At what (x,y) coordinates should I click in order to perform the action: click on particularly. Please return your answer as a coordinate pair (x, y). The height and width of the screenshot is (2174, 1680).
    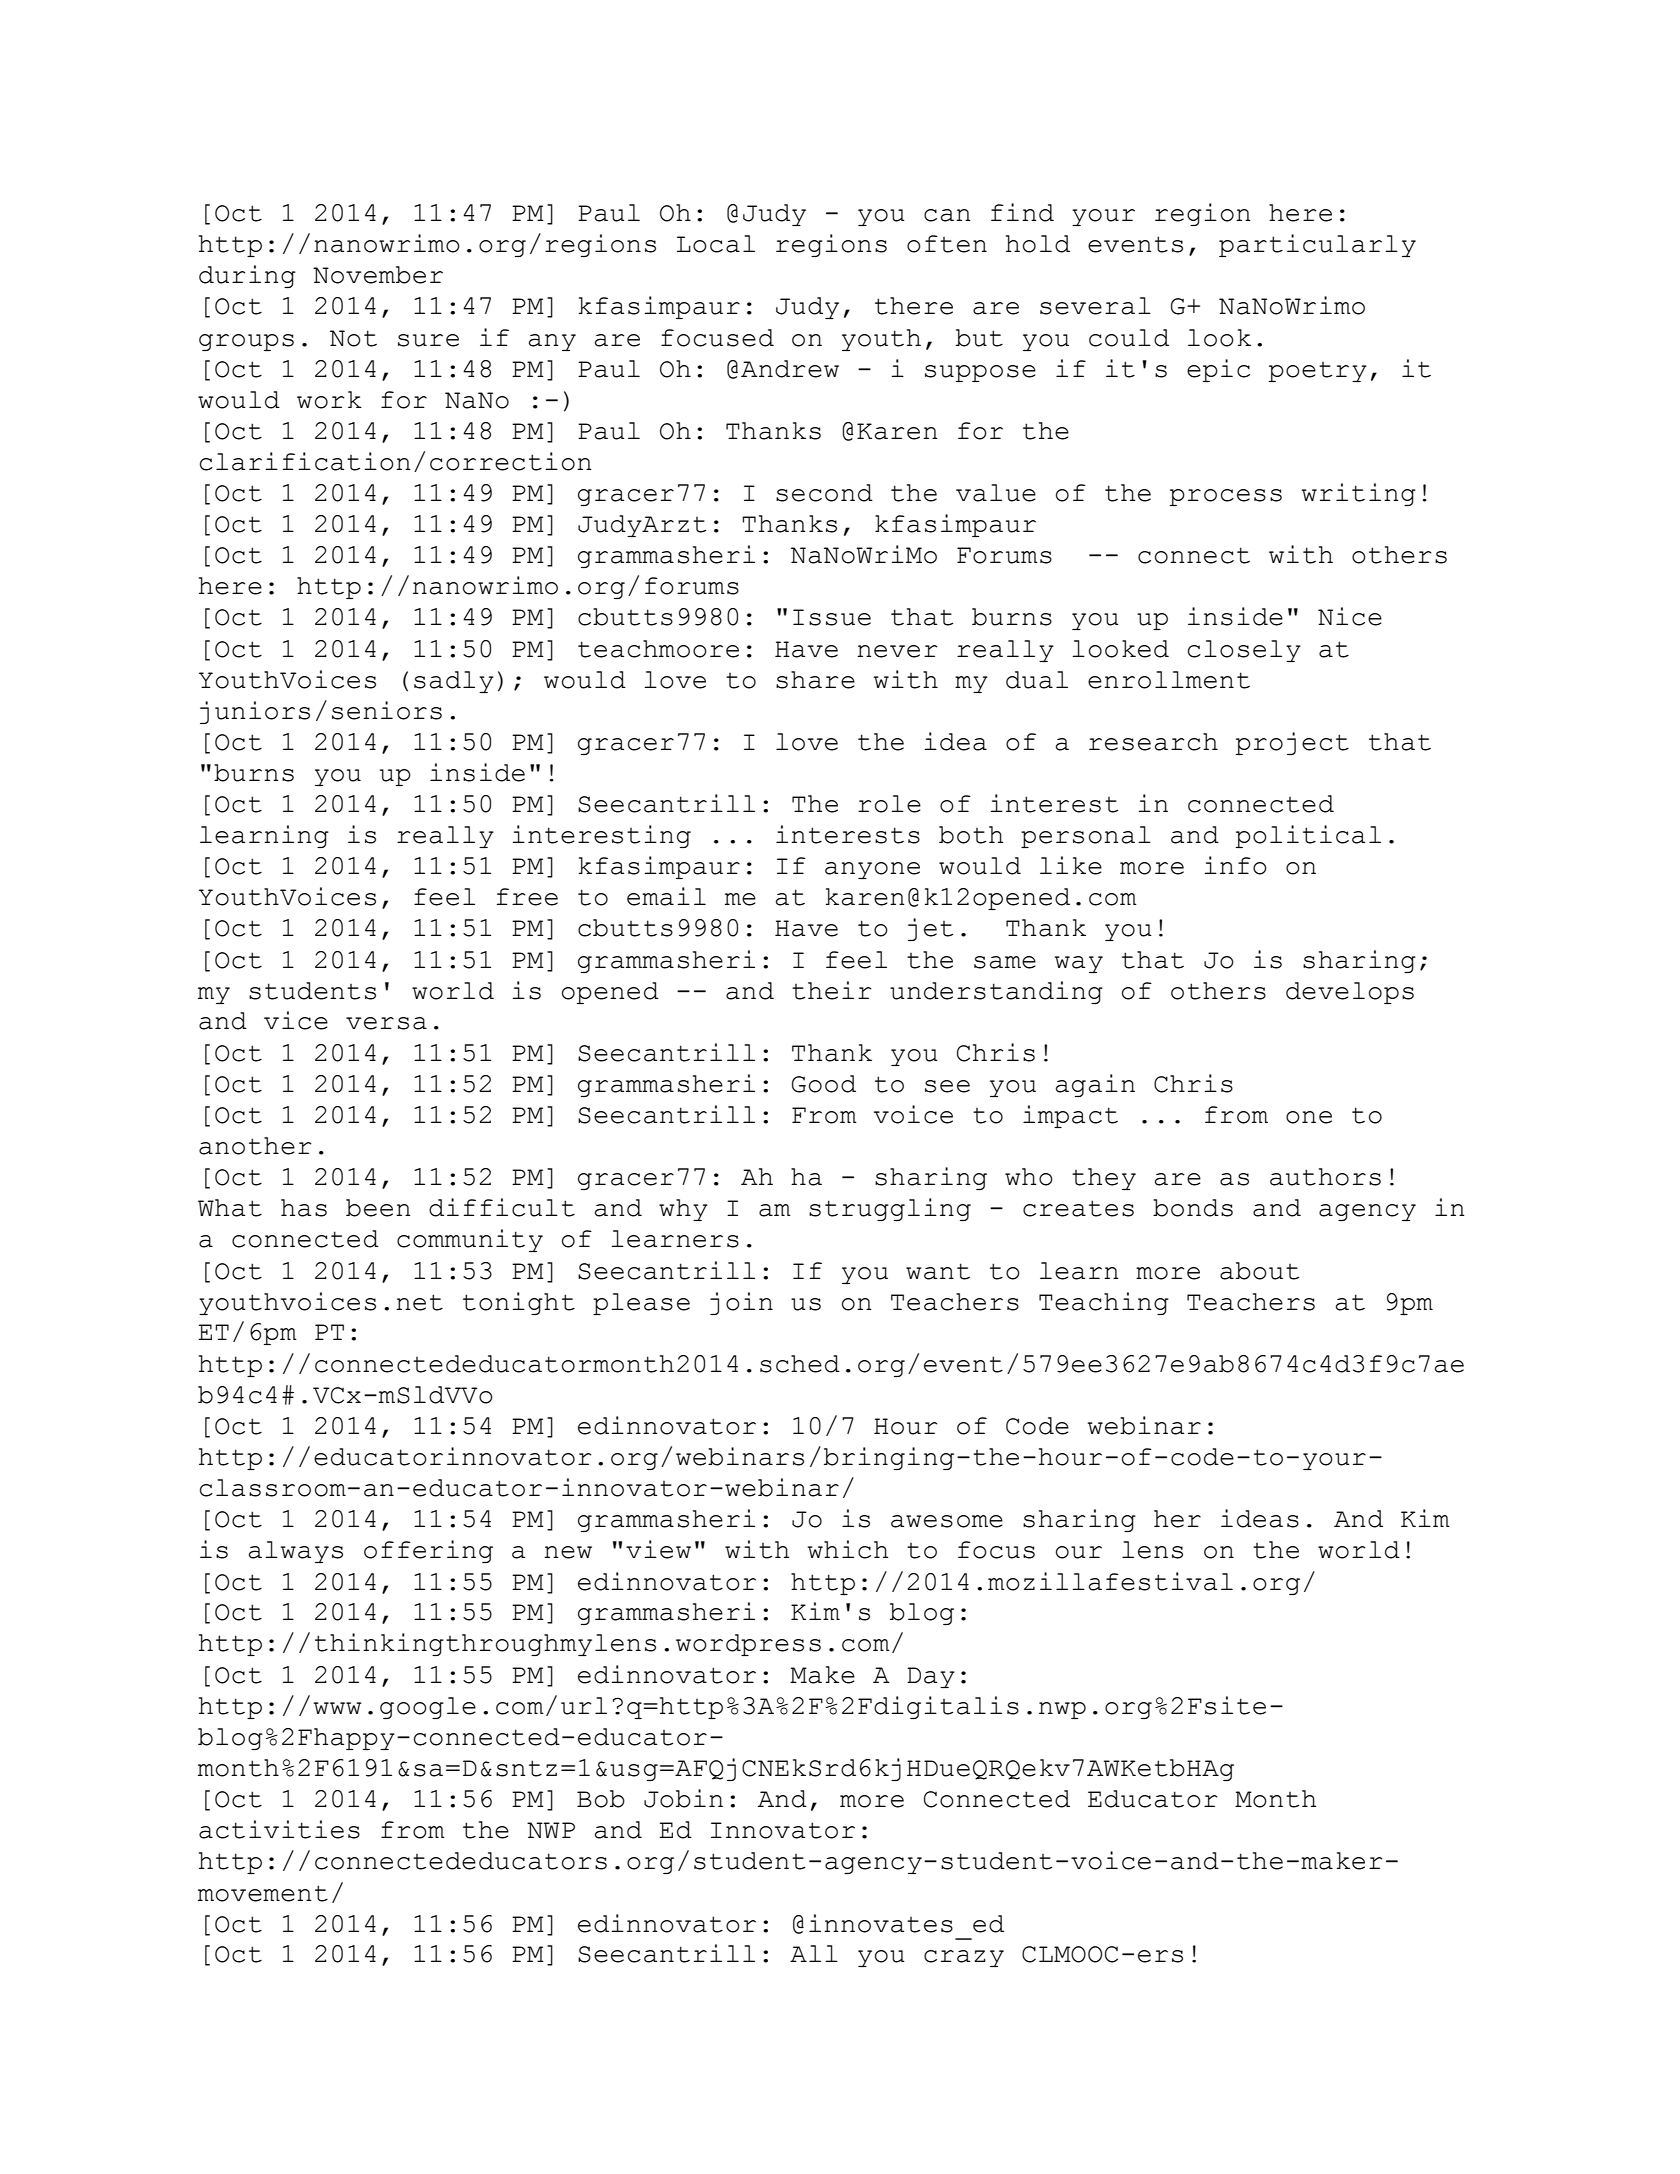
    Looking at the image, I should click on (1317, 245).
